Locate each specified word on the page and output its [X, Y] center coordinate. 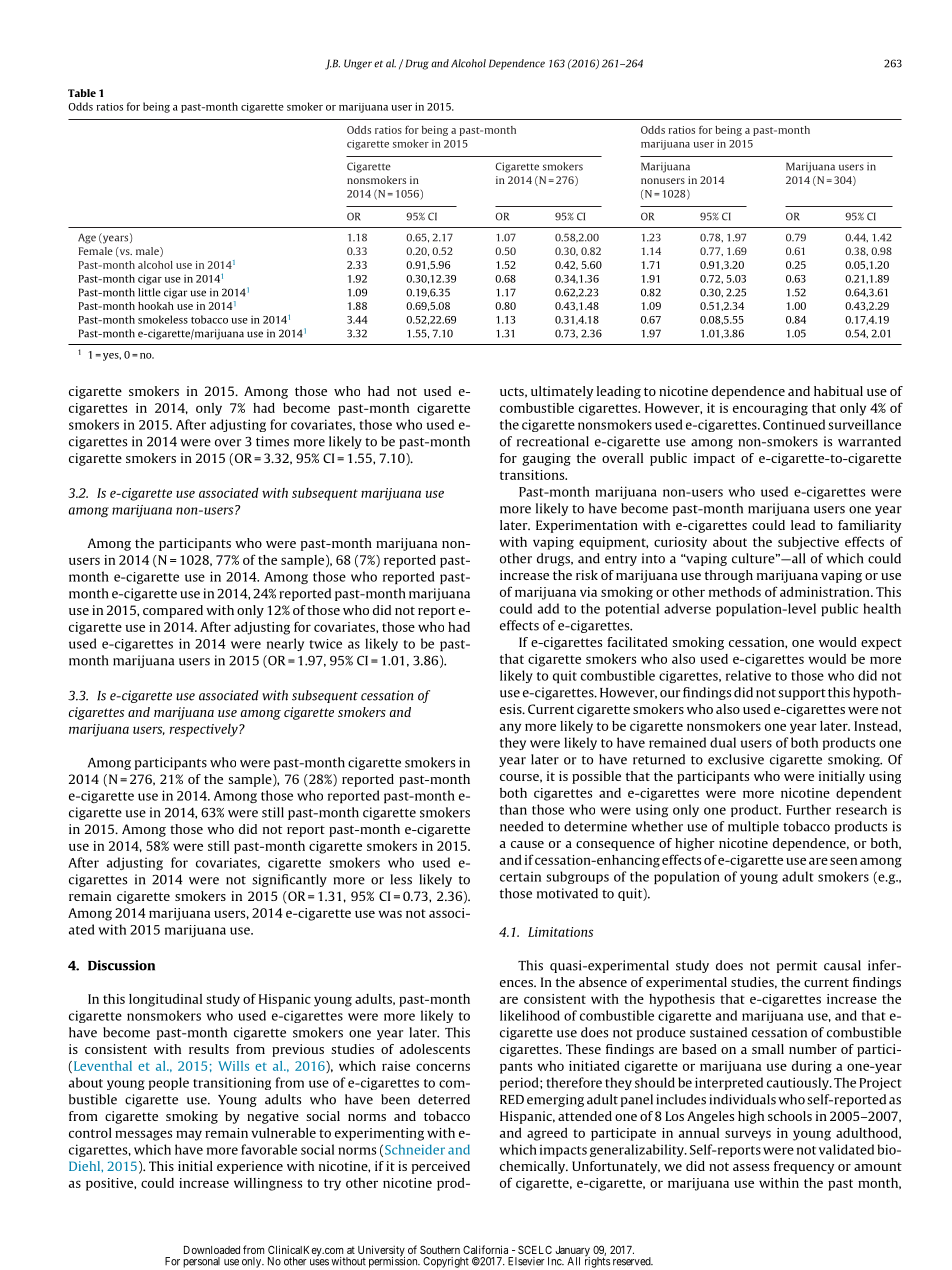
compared [173, 611]
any [510, 728]
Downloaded [212, 1250]
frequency [804, 1167]
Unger [358, 64]
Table [82, 93]
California [485, 1249]
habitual [838, 391]
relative [748, 675]
